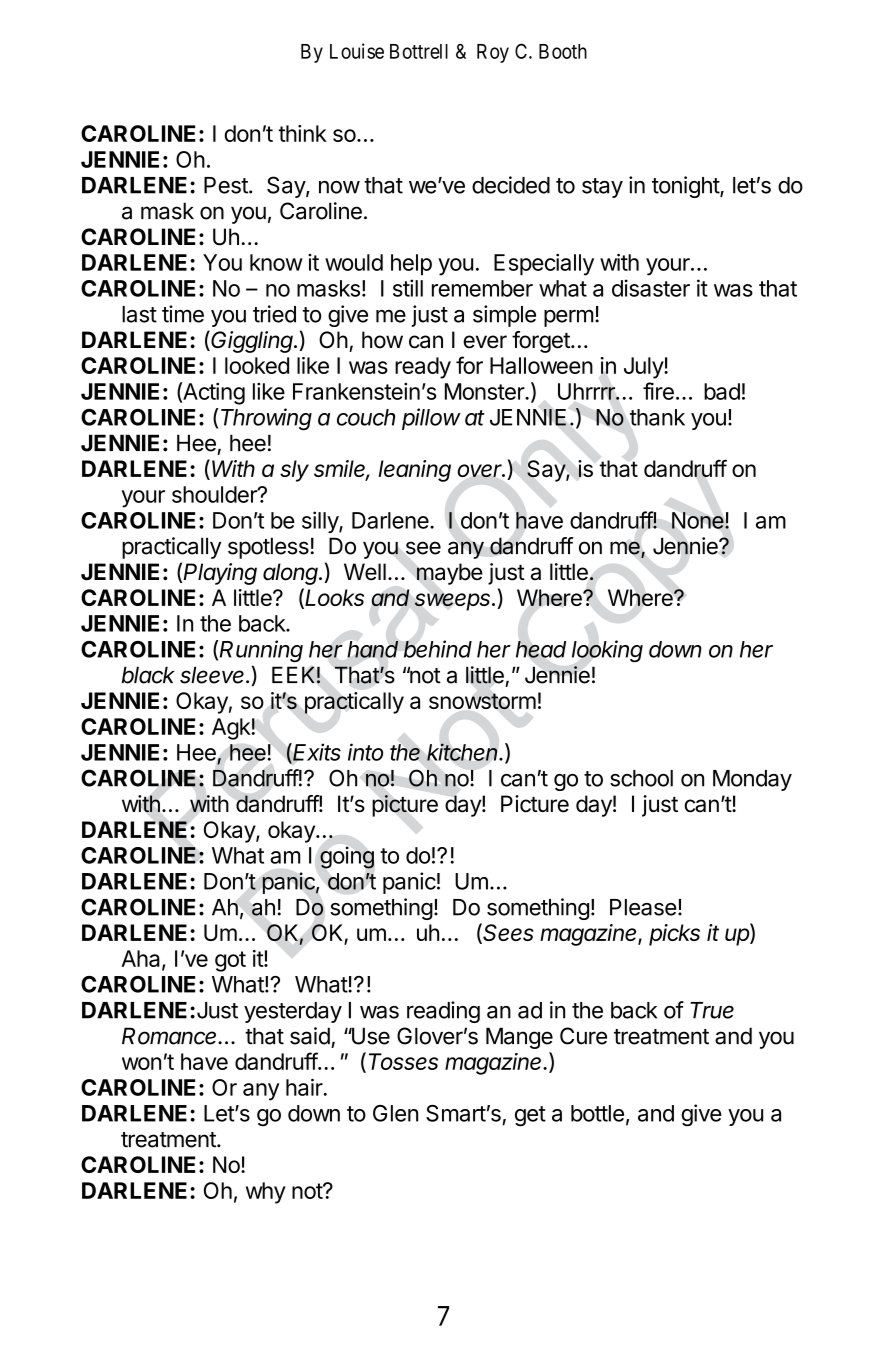 The width and height of the document is (887, 1372). What do you see at coordinates (493, 53) in the document?
I see `Roy` at bounding box center [493, 53].
